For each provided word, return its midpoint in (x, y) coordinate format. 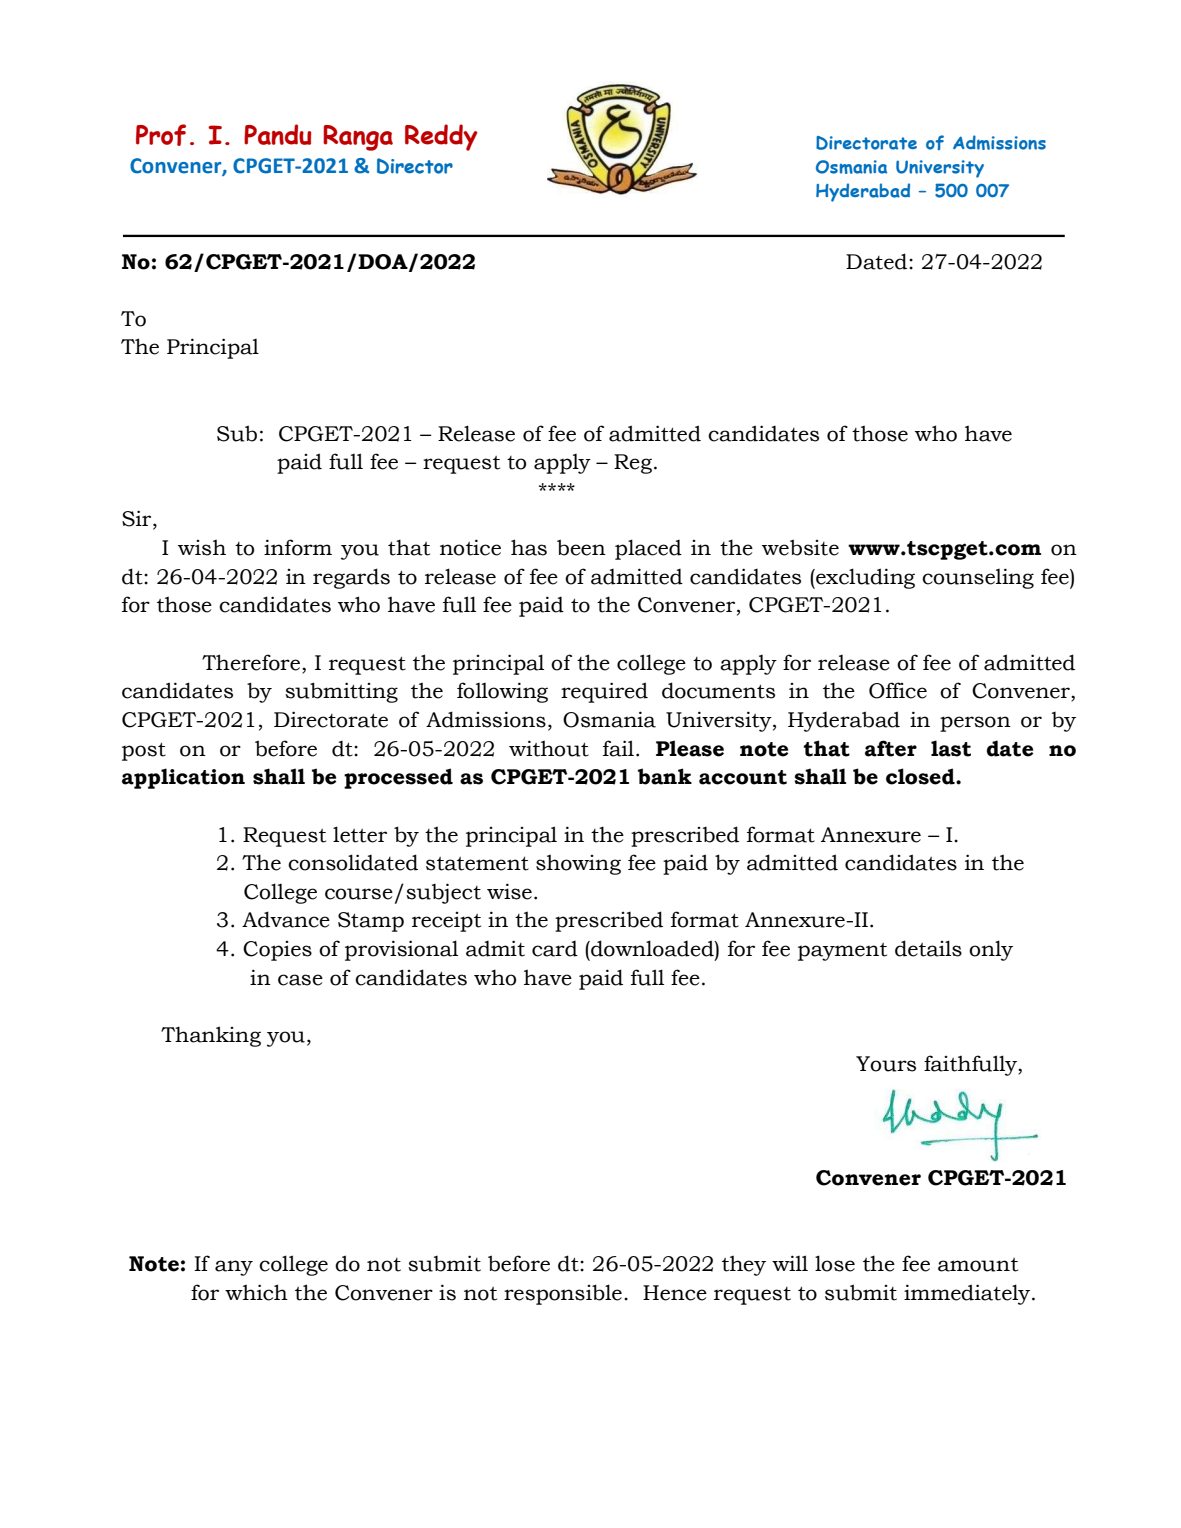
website (800, 547)
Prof (161, 135)
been (581, 547)
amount (978, 1265)
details (928, 948)
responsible (563, 1294)
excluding (864, 578)
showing (578, 864)
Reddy (441, 137)
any (234, 1268)
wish (202, 547)
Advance (286, 919)
